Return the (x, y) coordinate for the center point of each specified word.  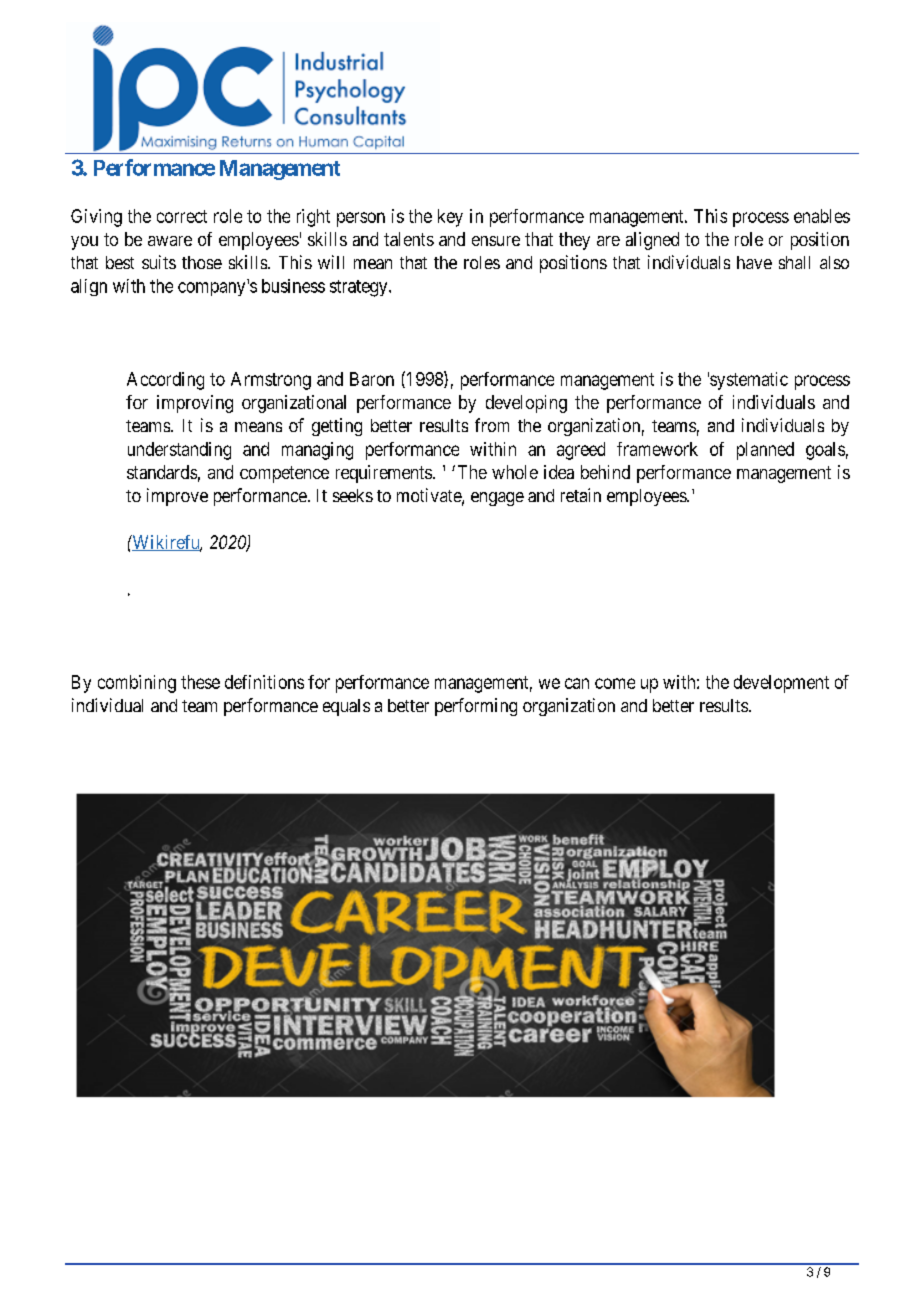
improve (177, 497)
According (165, 381)
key (450, 218)
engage (497, 499)
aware (170, 241)
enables (822, 216)
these (200, 682)
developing (526, 404)
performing (476, 707)
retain (581, 495)
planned (765, 451)
